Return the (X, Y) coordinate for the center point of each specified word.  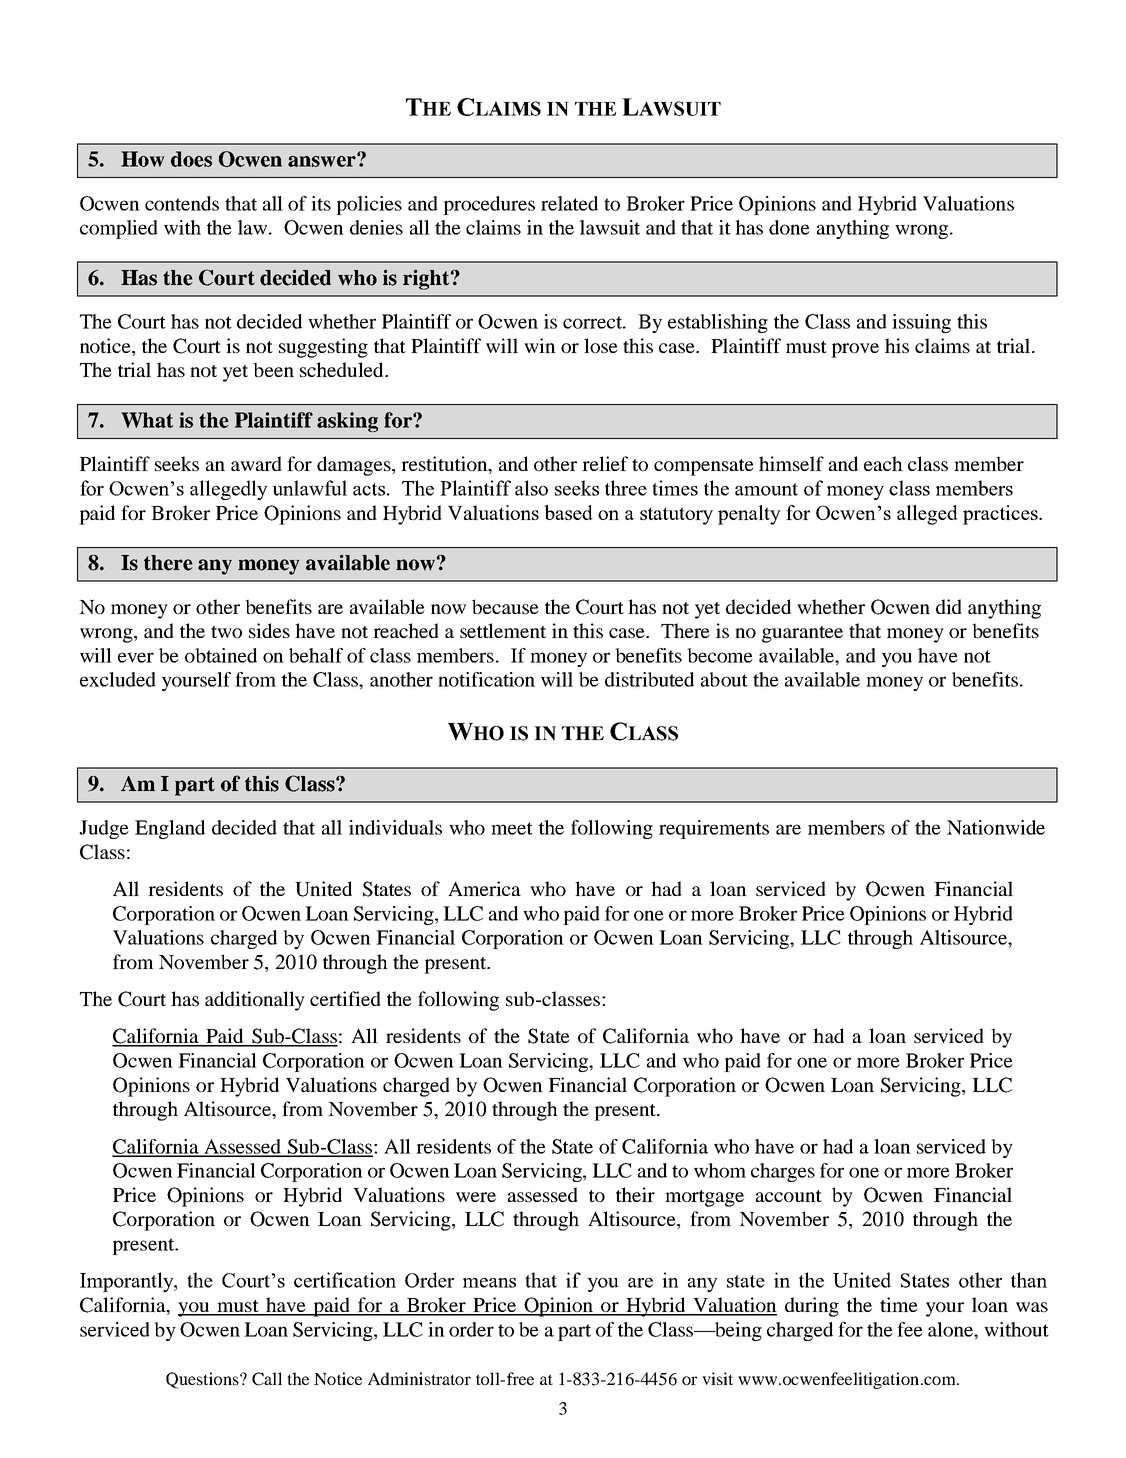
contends (182, 203)
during (812, 1307)
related (569, 203)
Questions (203, 1380)
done (789, 227)
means (489, 1283)
